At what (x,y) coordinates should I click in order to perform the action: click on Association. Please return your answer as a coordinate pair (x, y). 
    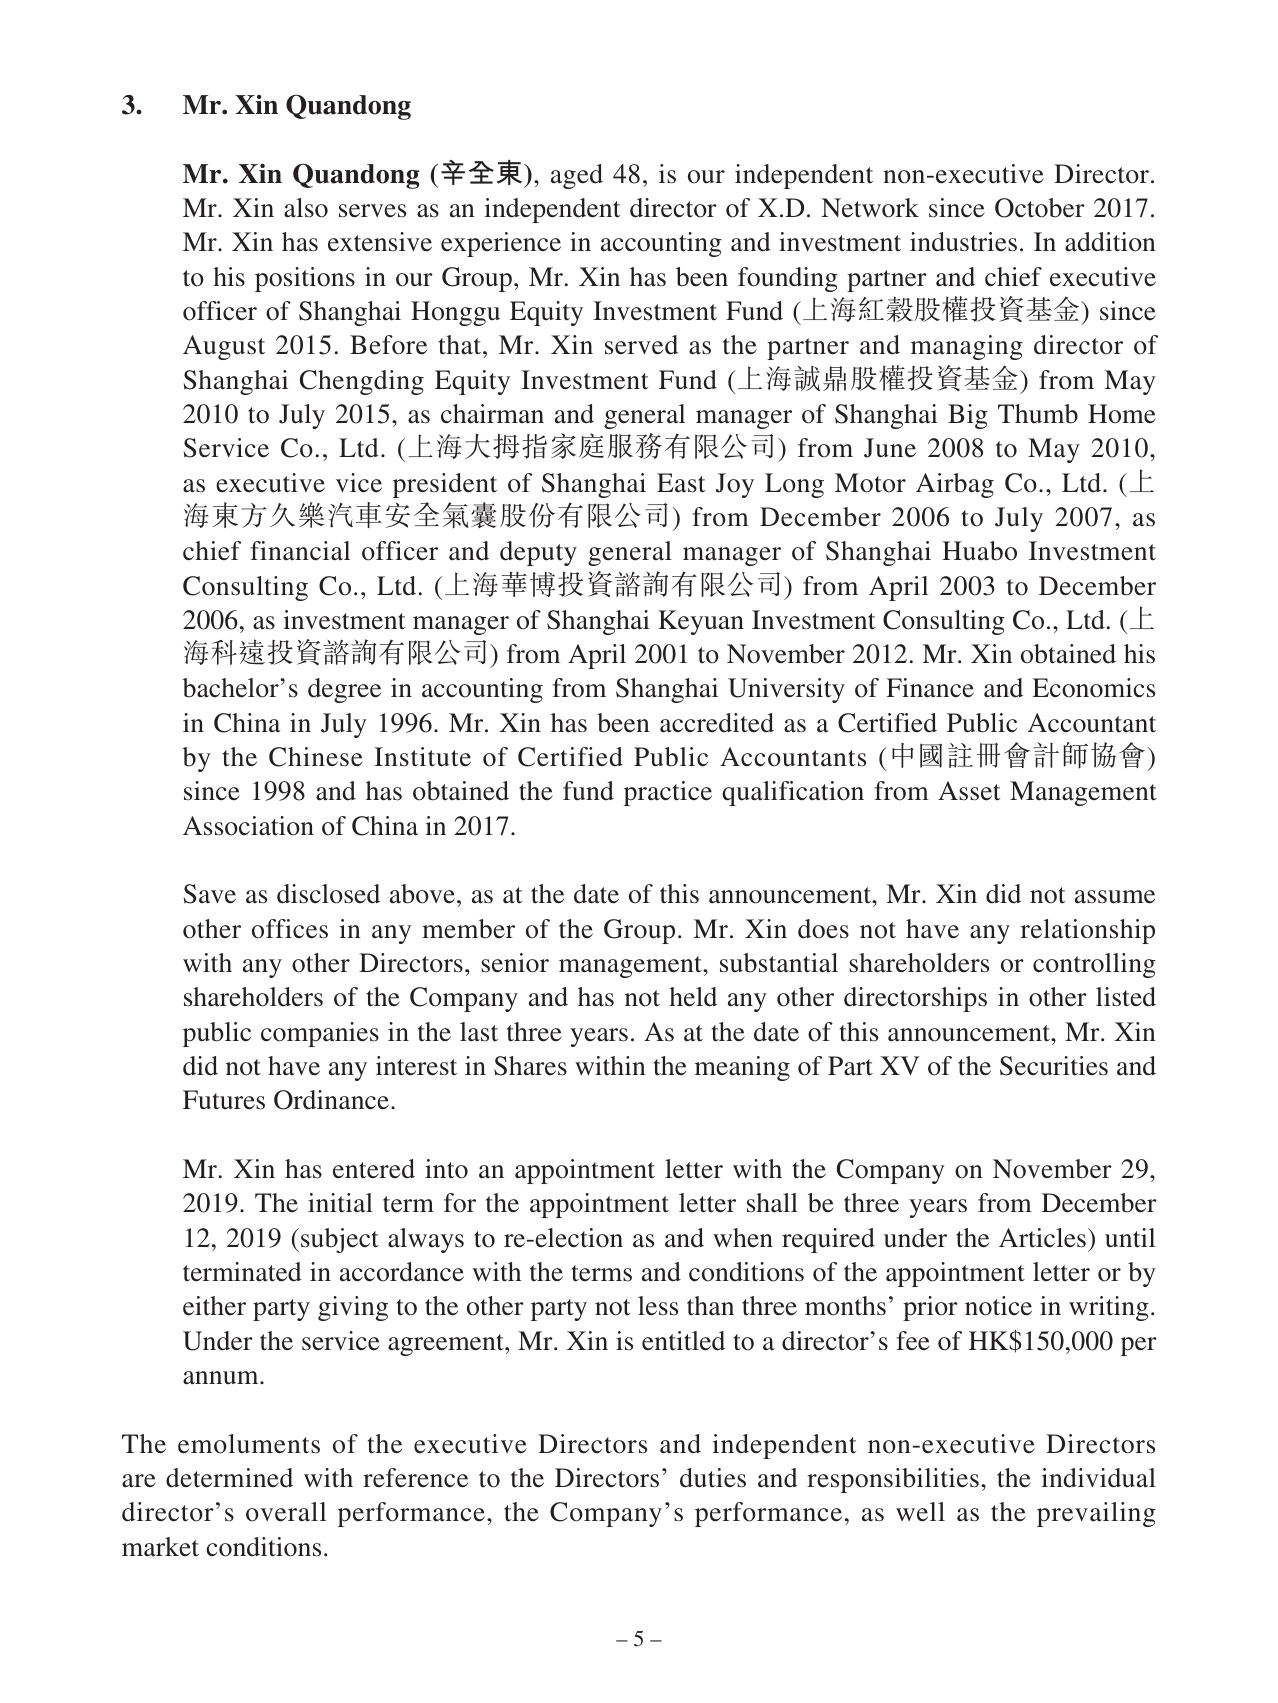
    Looking at the image, I should click on (248, 826).
